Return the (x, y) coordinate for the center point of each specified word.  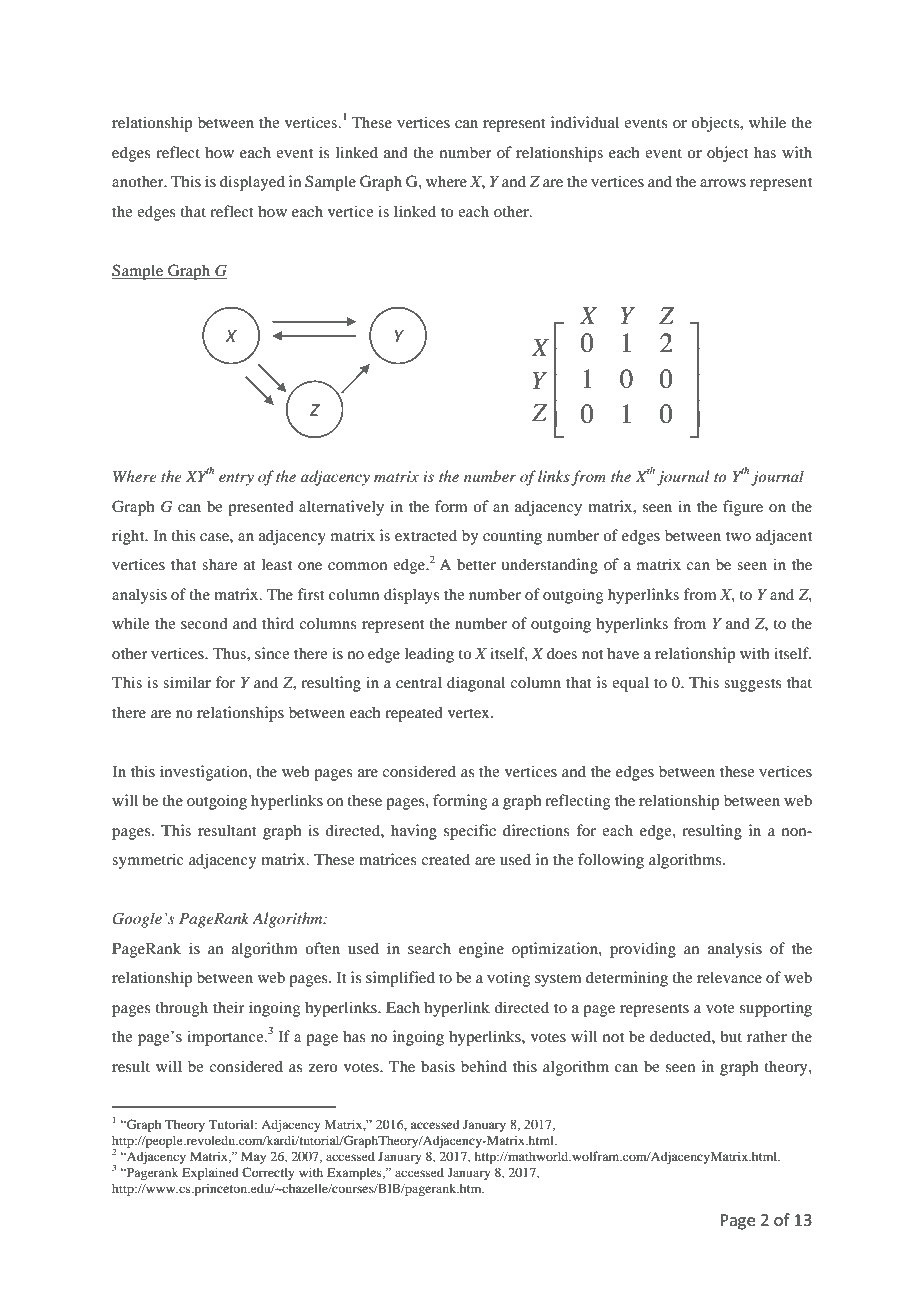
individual (585, 122)
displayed (252, 183)
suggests (753, 685)
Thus (230, 653)
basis (438, 1066)
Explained (210, 1173)
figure (743, 508)
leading (429, 655)
